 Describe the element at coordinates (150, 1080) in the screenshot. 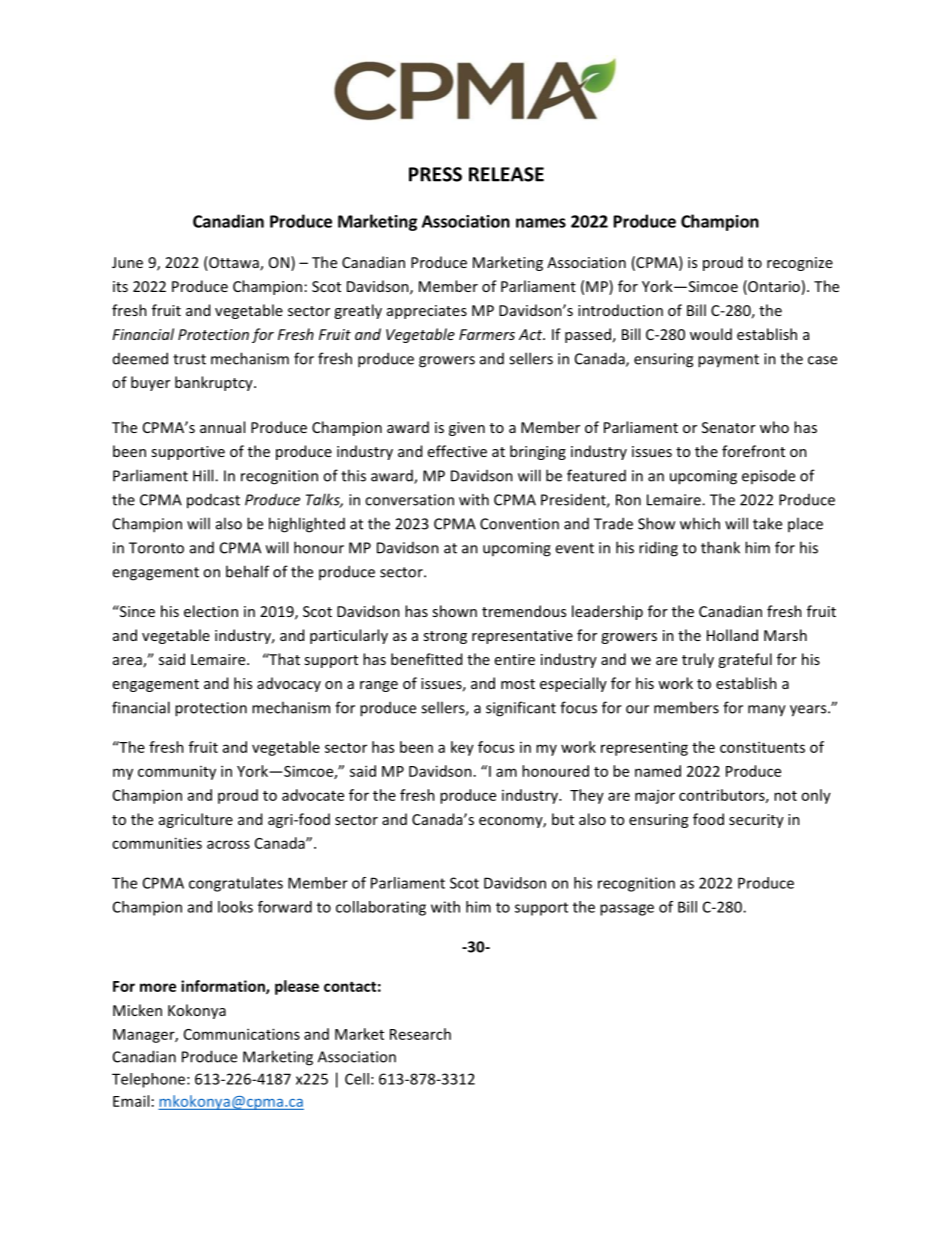

I see `Telephone` at that location.
